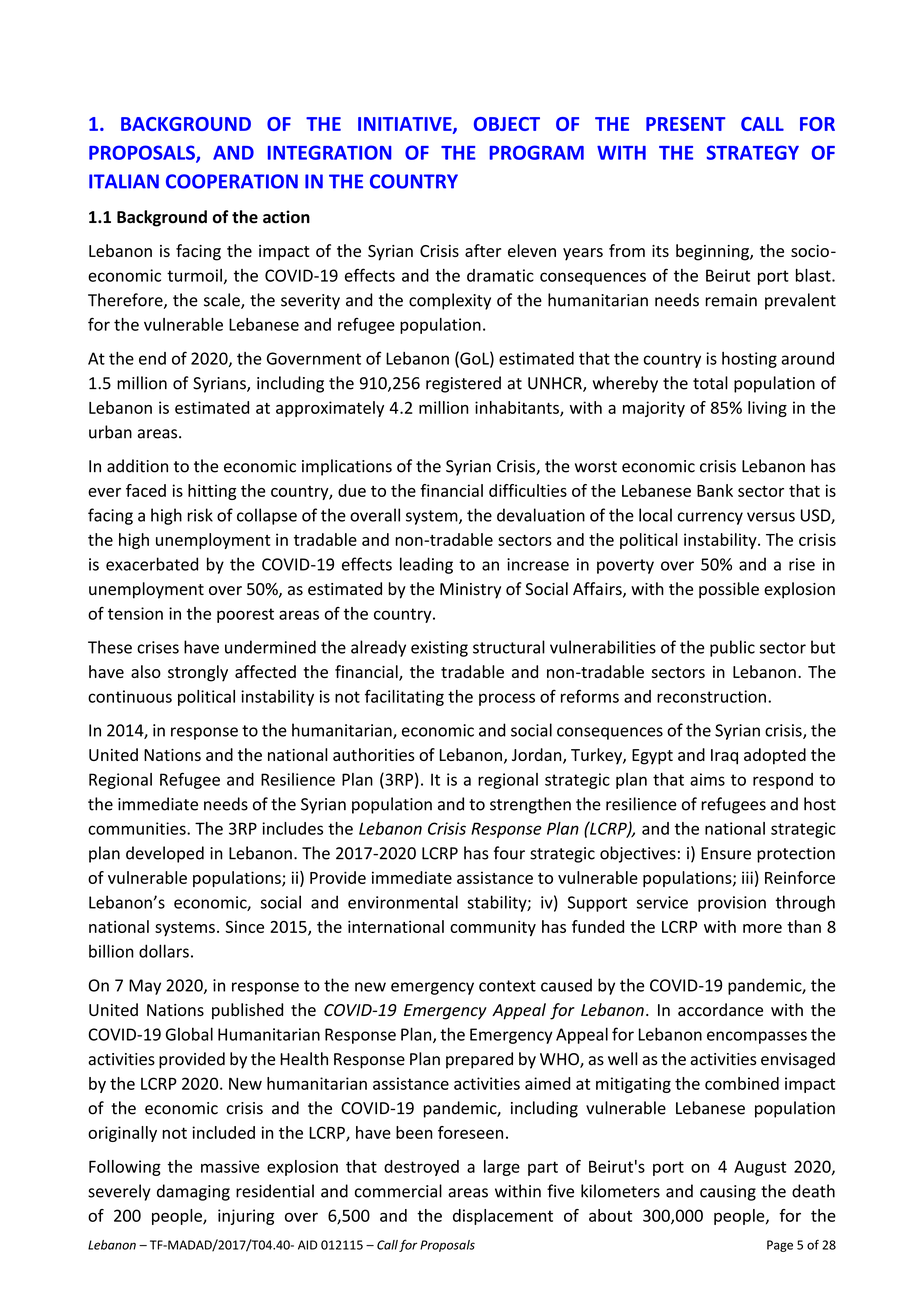 The height and width of the screenshot is (1308, 924). I want to click on STRATEGY, so click(752, 152).
